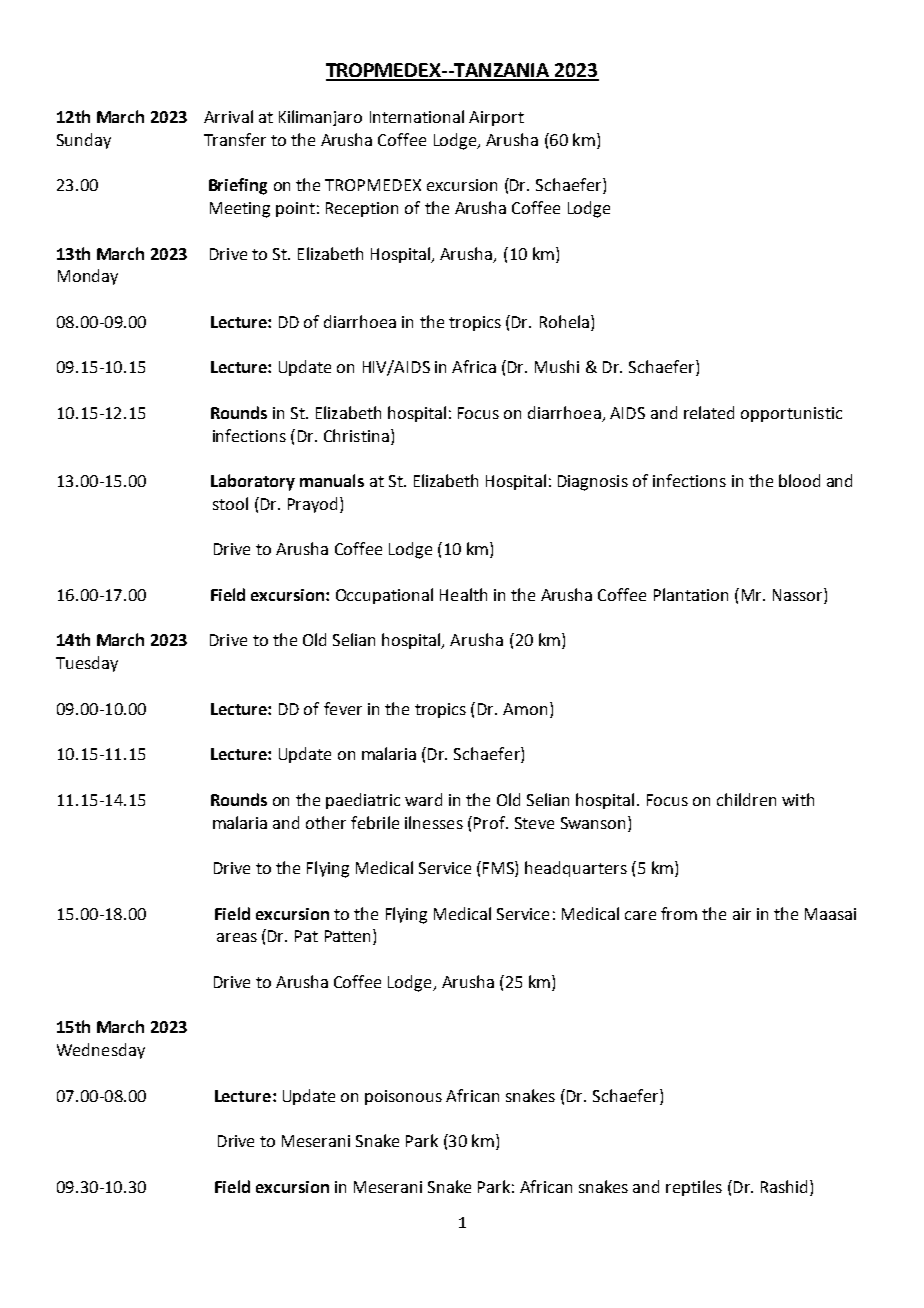 This page has width=924, height=1308. I want to click on Transfer, so click(235, 139).
